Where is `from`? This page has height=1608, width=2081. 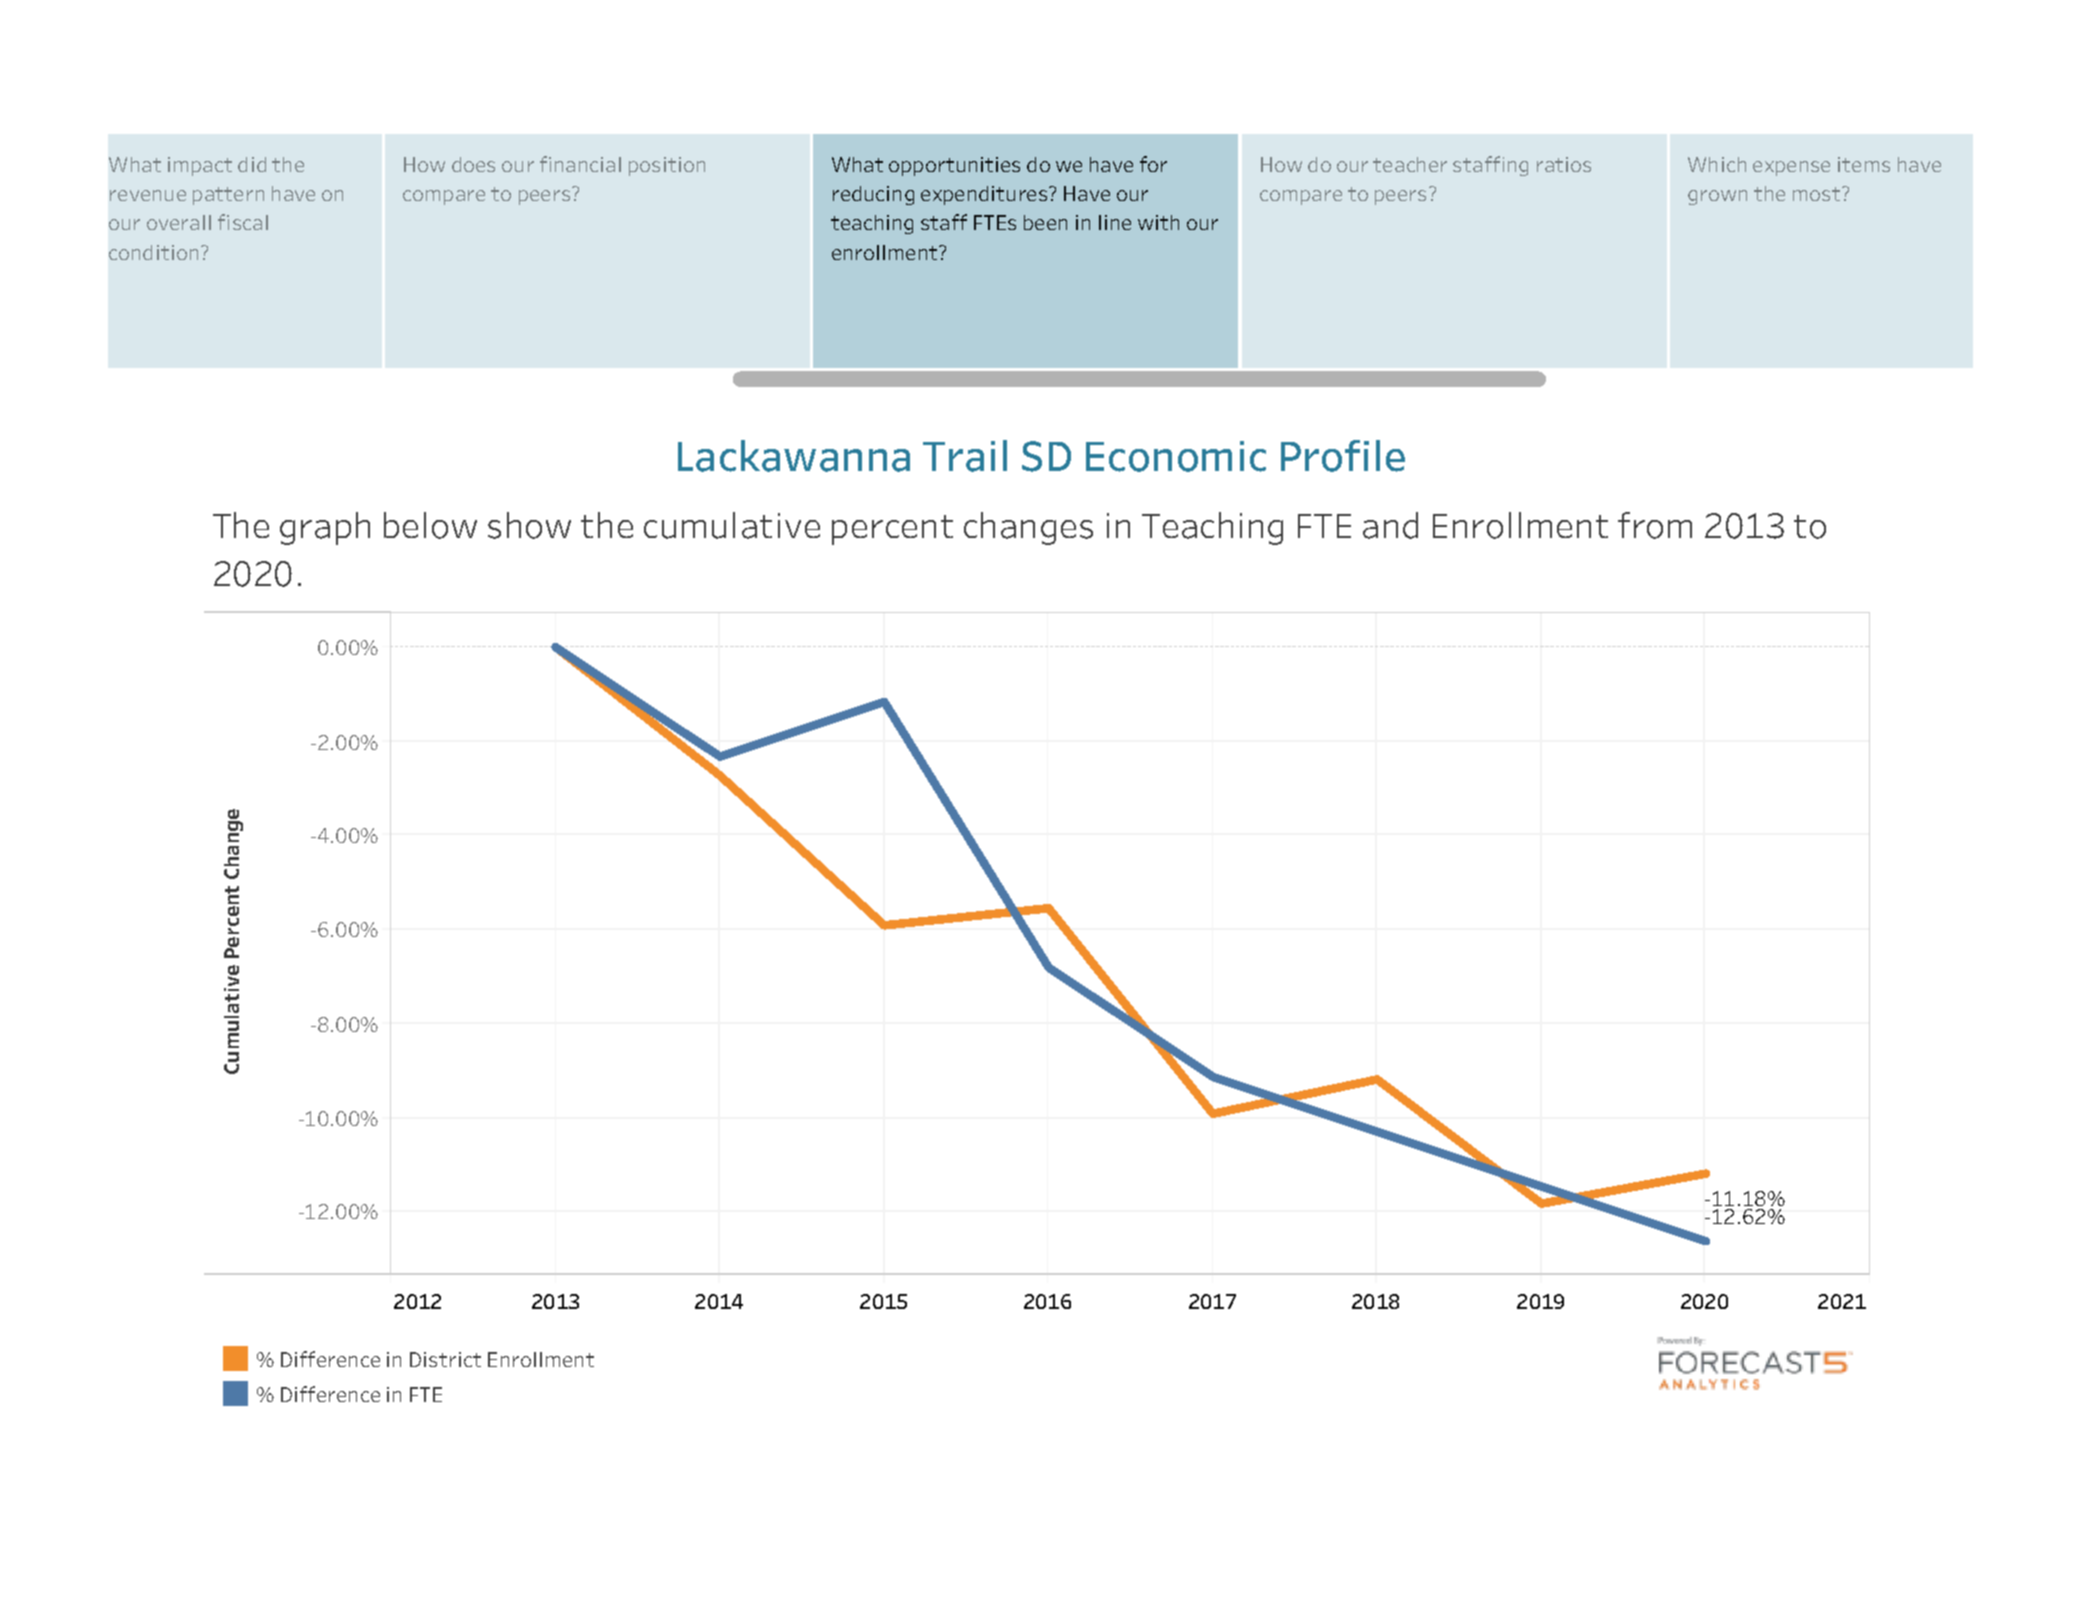 from is located at coordinates (1655, 525).
